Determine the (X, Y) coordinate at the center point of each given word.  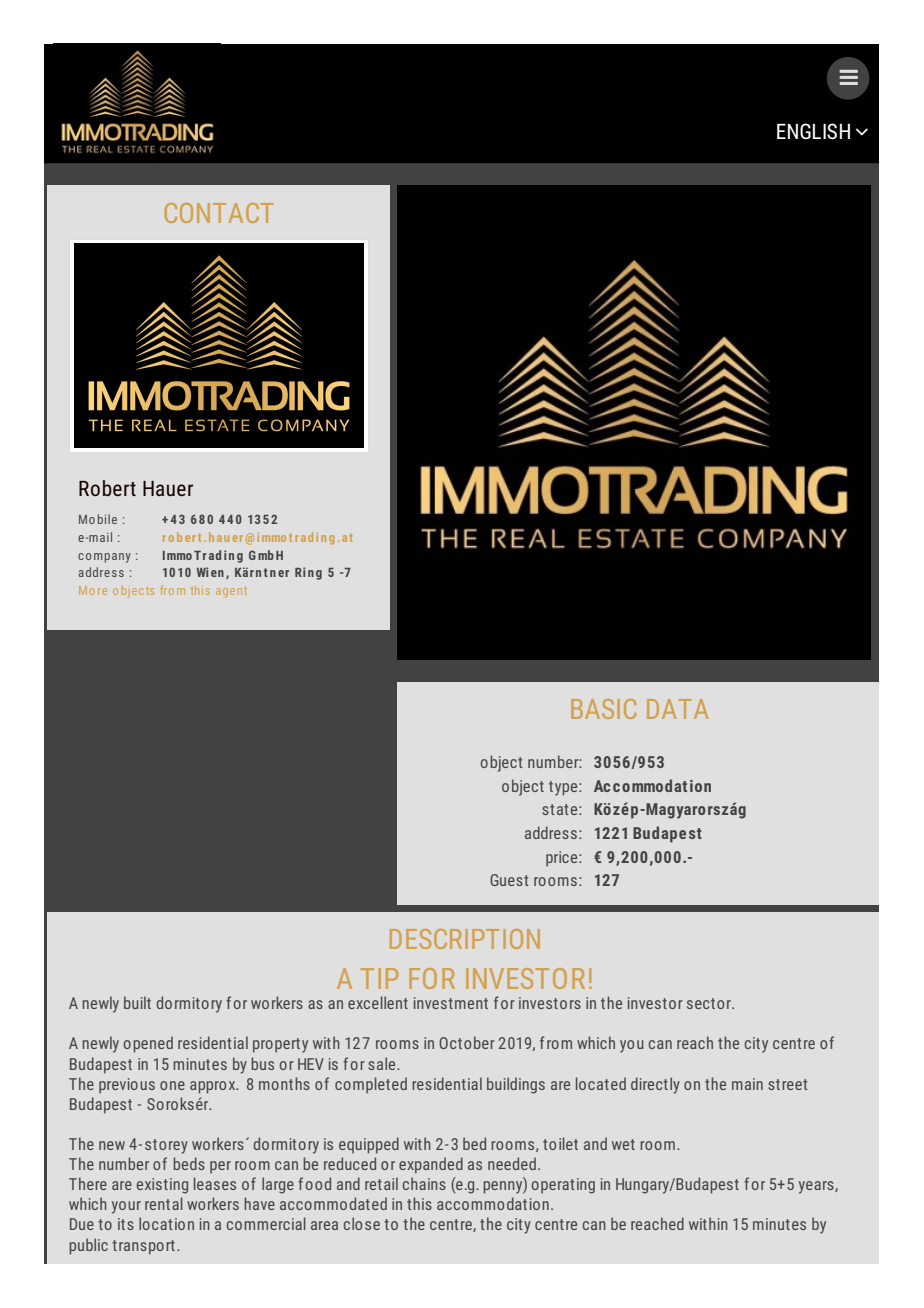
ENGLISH (813, 131)
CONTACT (219, 213)
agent (231, 592)
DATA (677, 709)
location (166, 1223)
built (137, 1002)
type (564, 788)
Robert (107, 488)
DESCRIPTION (465, 939)
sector (710, 1003)
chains (424, 1183)
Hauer (168, 488)
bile (107, 519)
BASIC (604, 709)
